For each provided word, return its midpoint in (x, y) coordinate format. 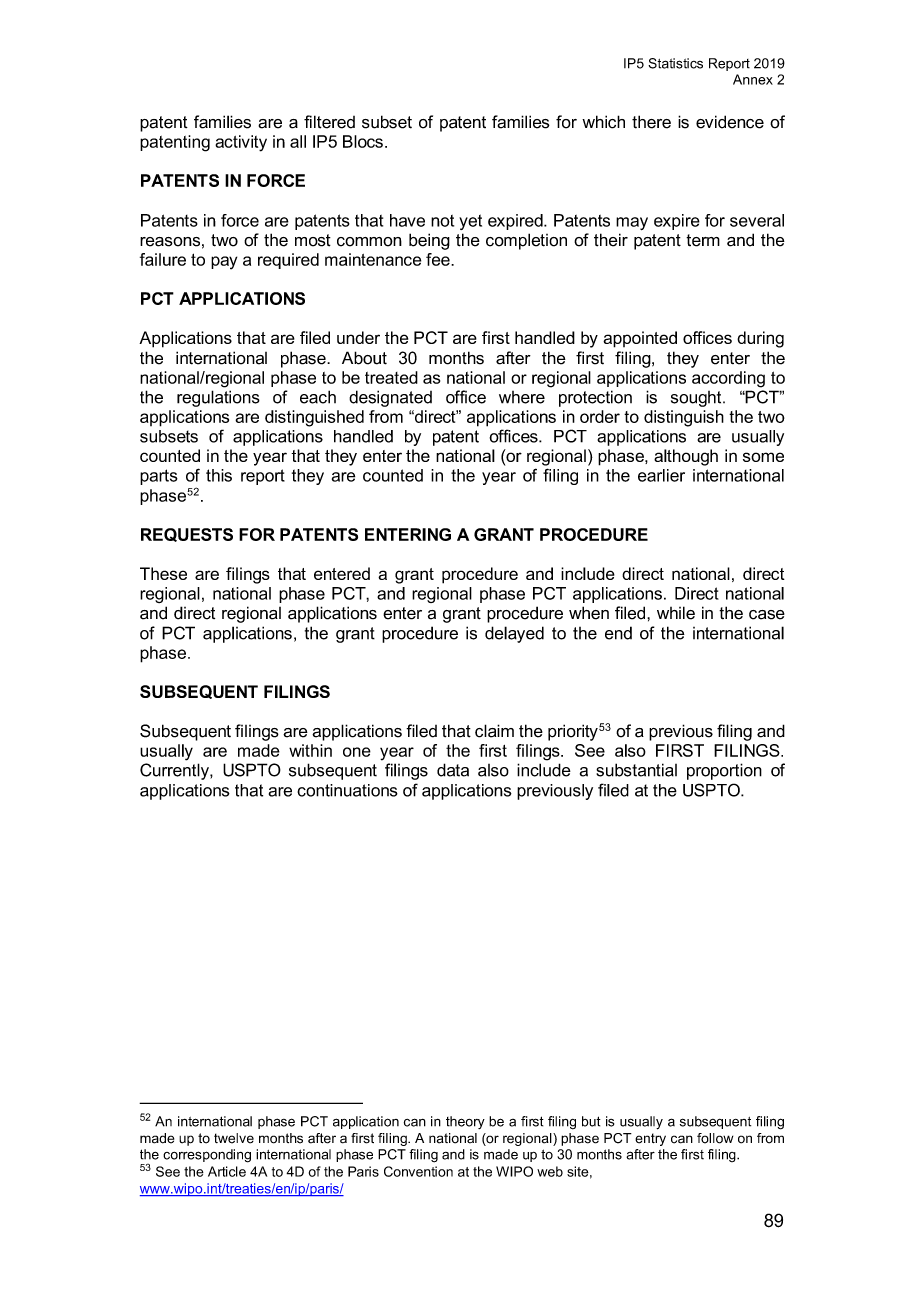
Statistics (675, 63)
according (728, 379)
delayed (514, 634)
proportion (724, 771)
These (163, 573)
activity (241, 143)
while (676, 613)
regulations (218, 398)
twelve (234, 1138)
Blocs (363, 141)
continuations (347, 790)
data (453, 770)
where (522, 397)
